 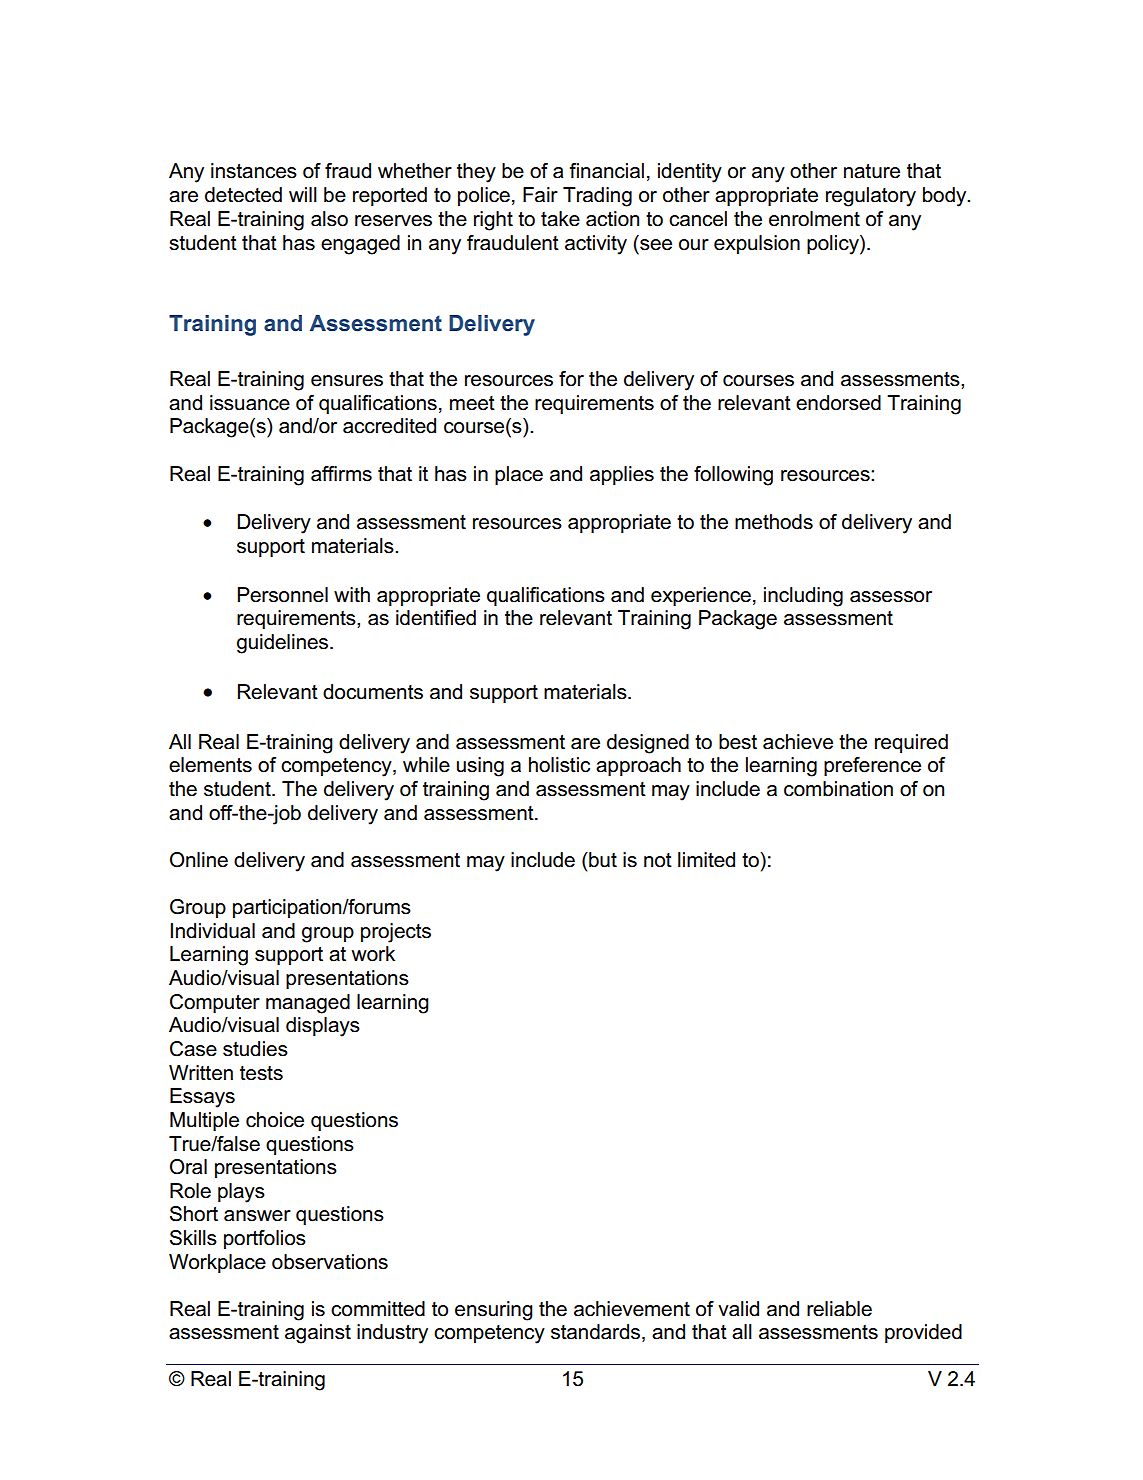 What do you see at coordinates (303, 194) in the screenshot?
I see `will` at bounding box center [303, 194].
